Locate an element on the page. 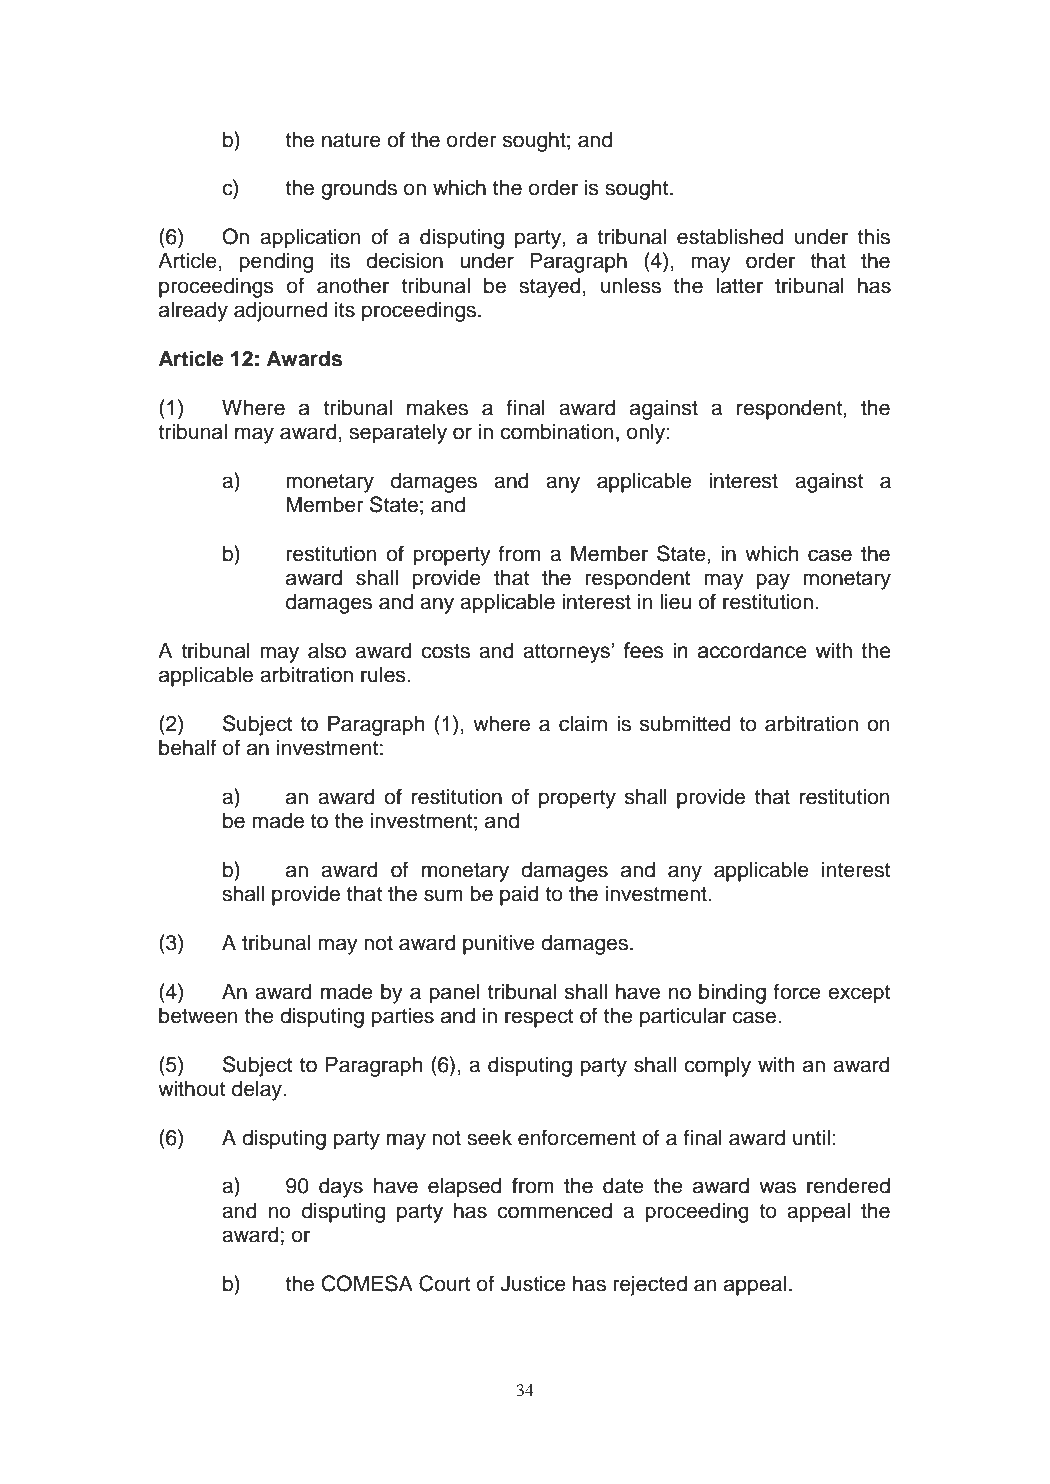  application is located at coordinates (310, 238).
